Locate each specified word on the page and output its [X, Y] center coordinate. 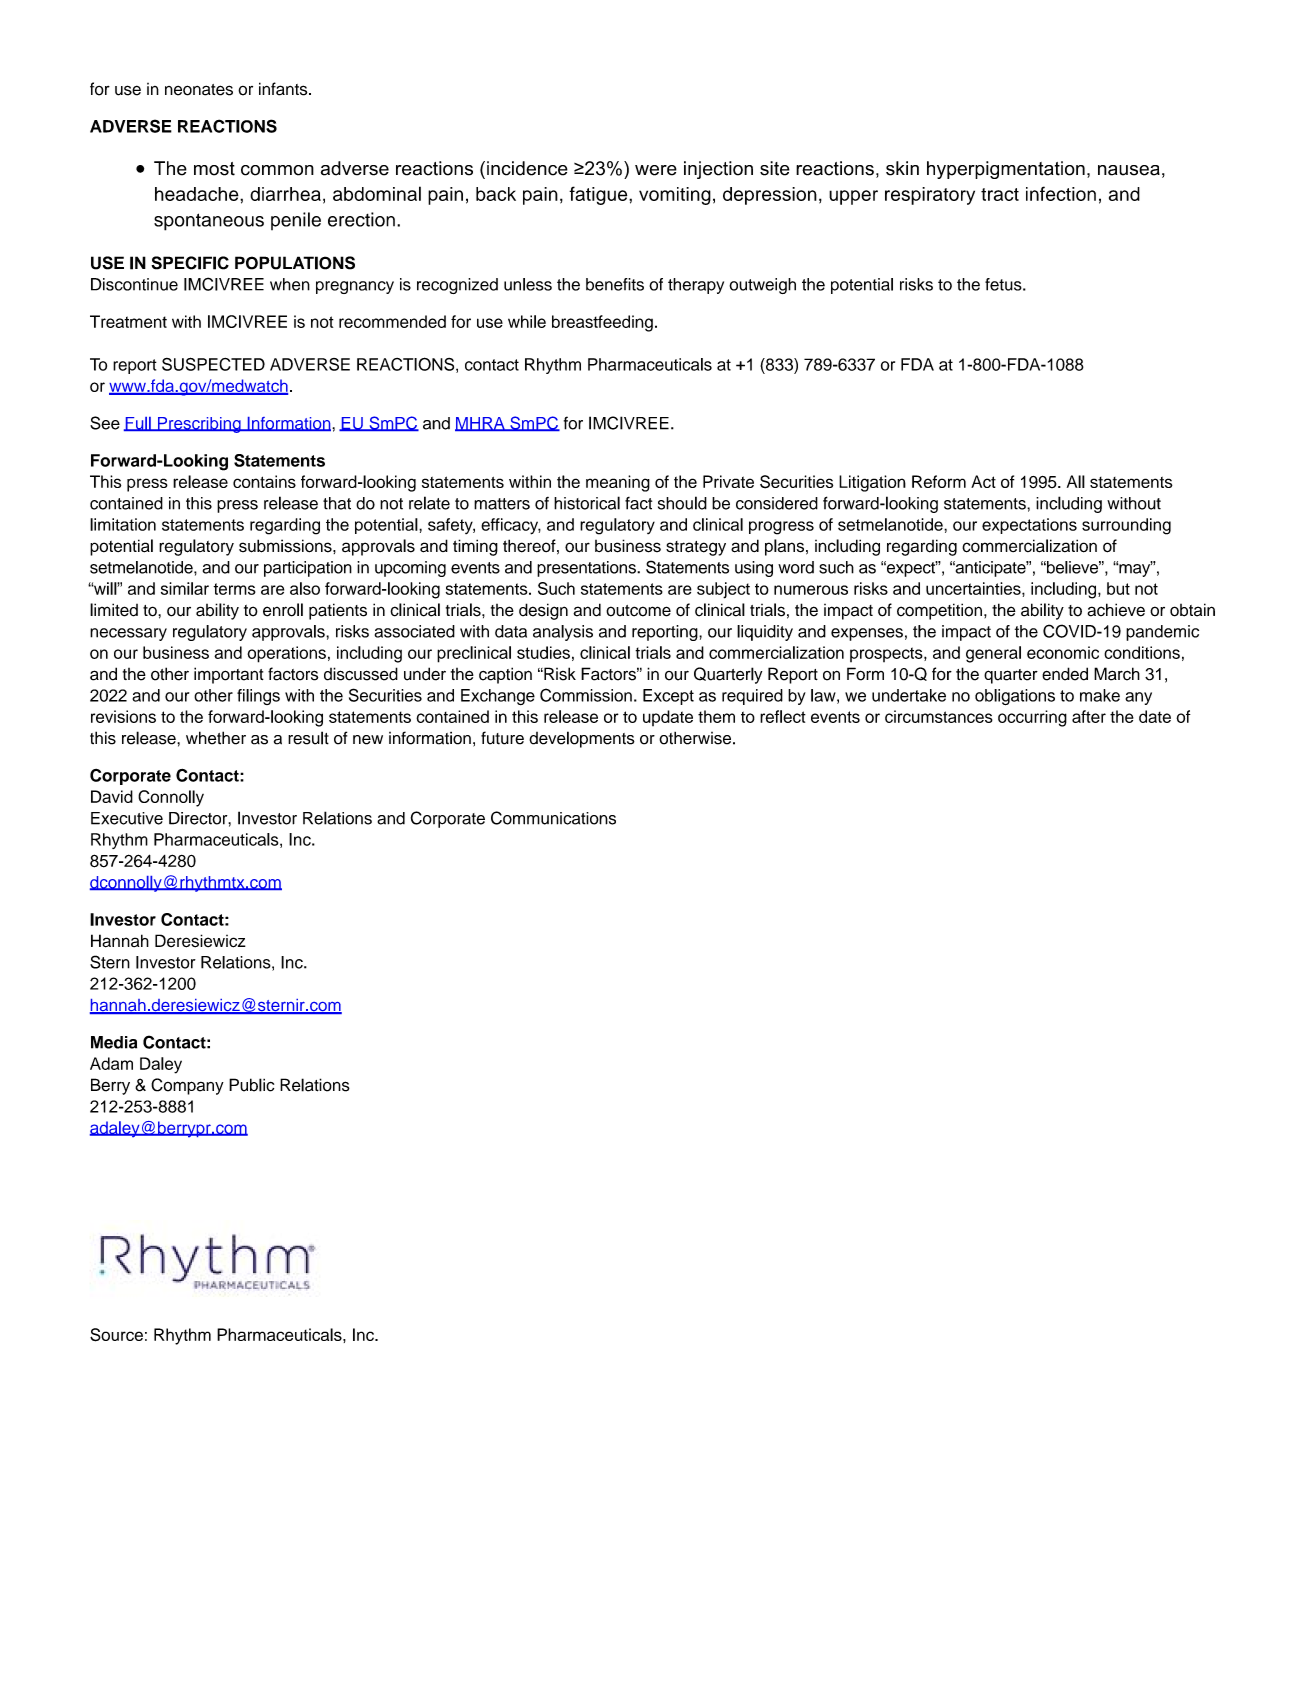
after [1089, 716]
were [656, 170]
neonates [199, 90]
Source [116, 1335]
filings [258, 697]
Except [668, 697]
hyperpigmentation [1006, 170]
